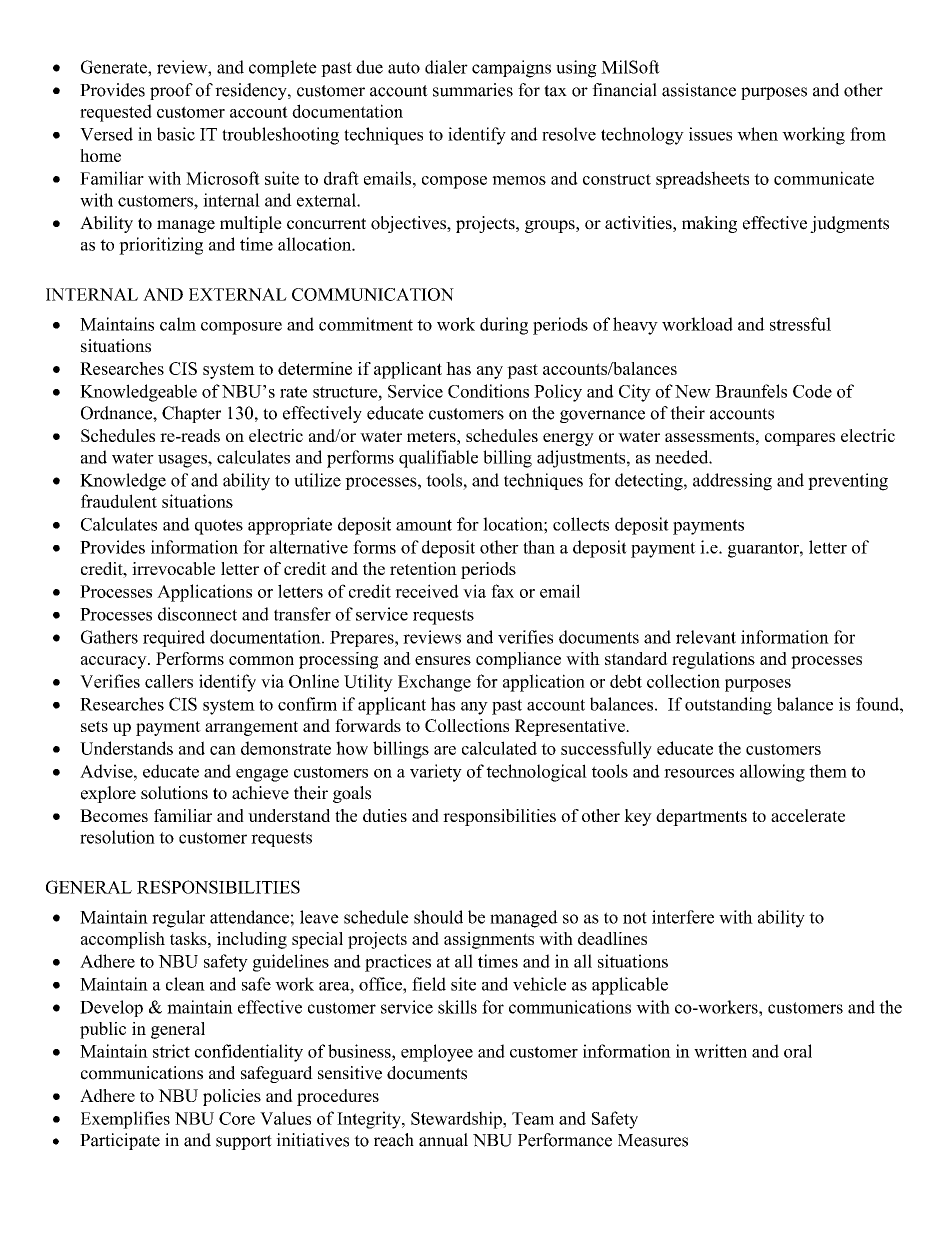 The image size is (952, 1233). What do you see at coordinates (800, 439) in the image?
I see `compares` at bounding box center [800, 439].
